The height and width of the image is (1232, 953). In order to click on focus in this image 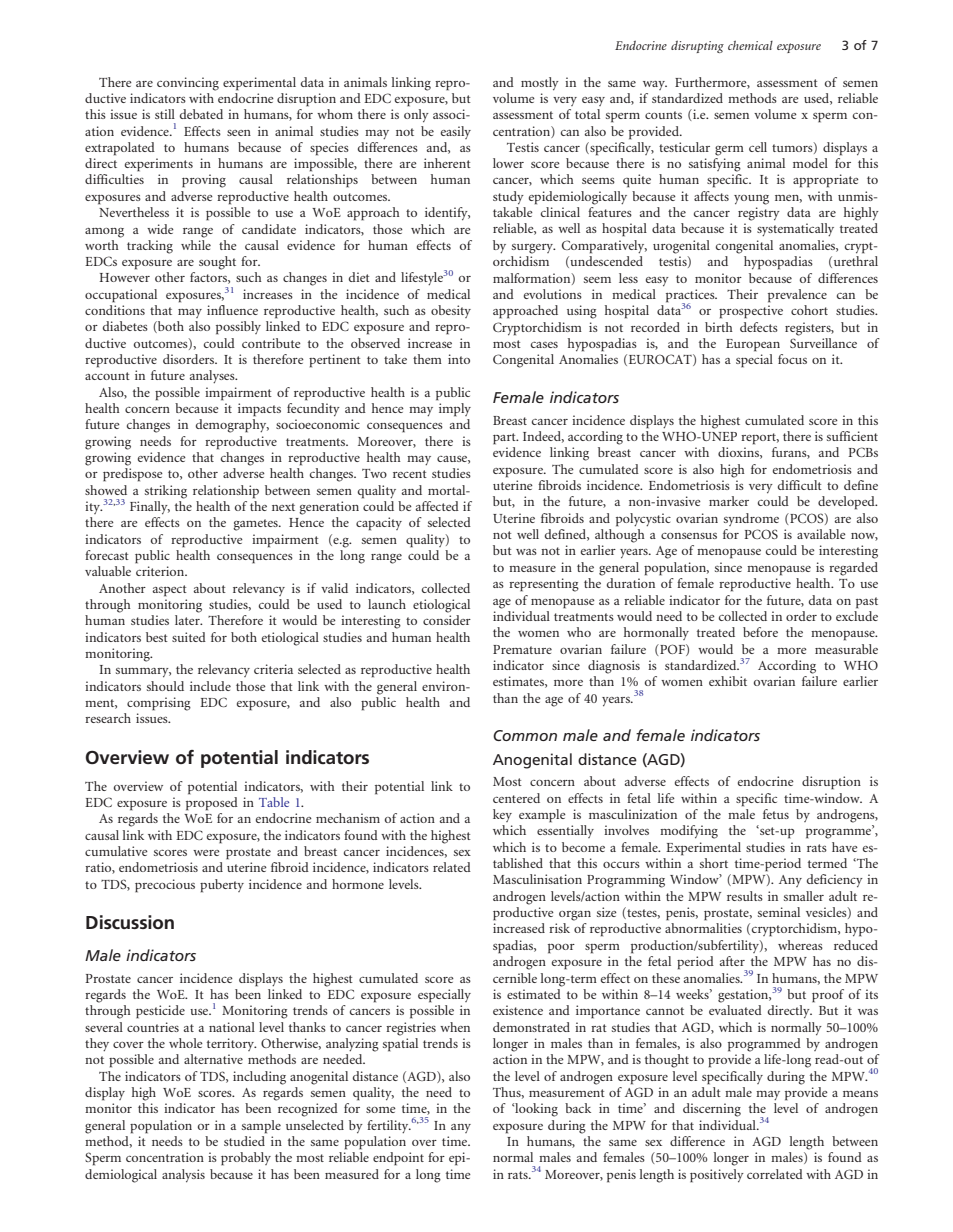, I will do `click(792, 359)`.
